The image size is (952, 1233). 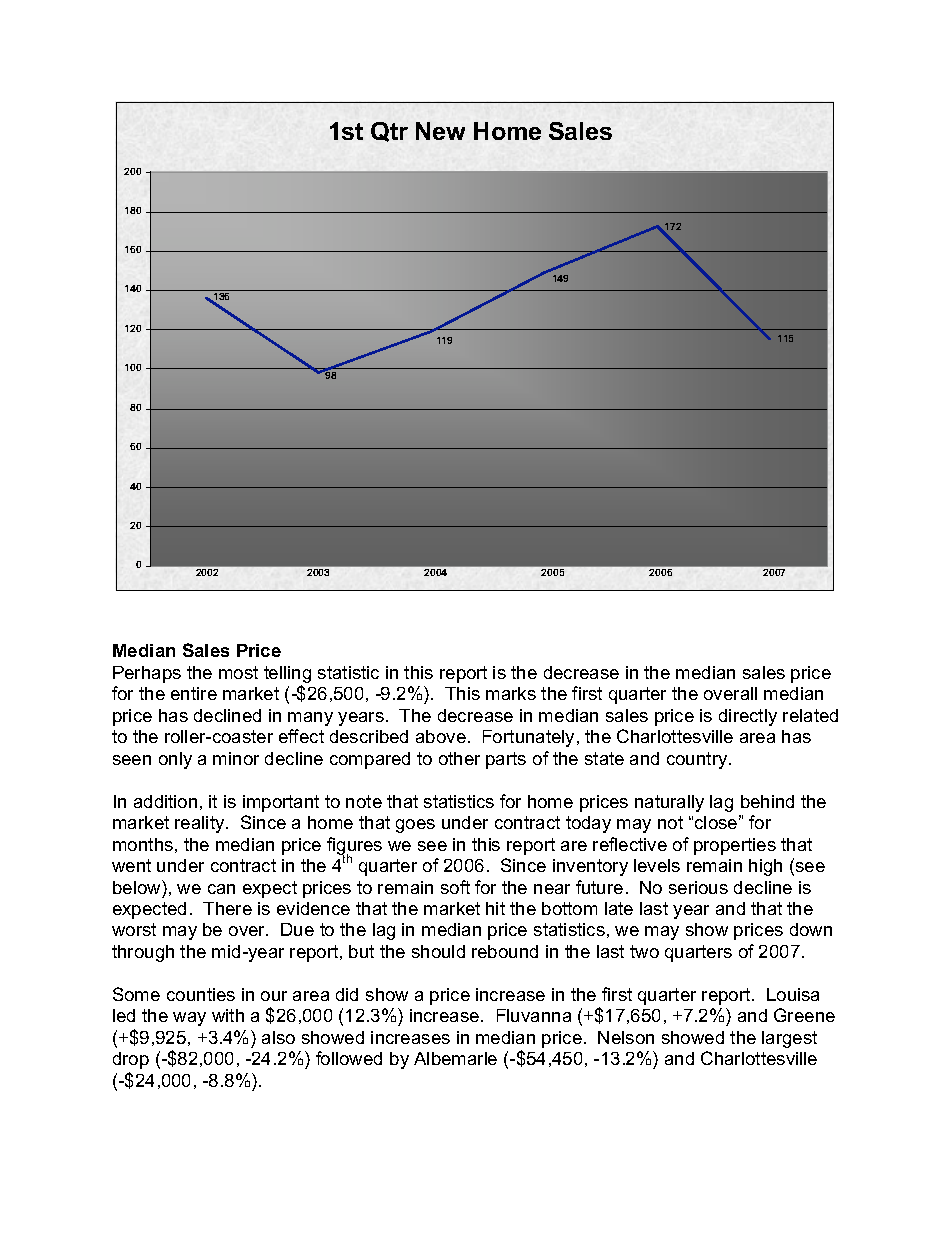 What do you see at coordinates (459, 758) in the screenshot?
I see `other` at bounding box center [459, 758].
